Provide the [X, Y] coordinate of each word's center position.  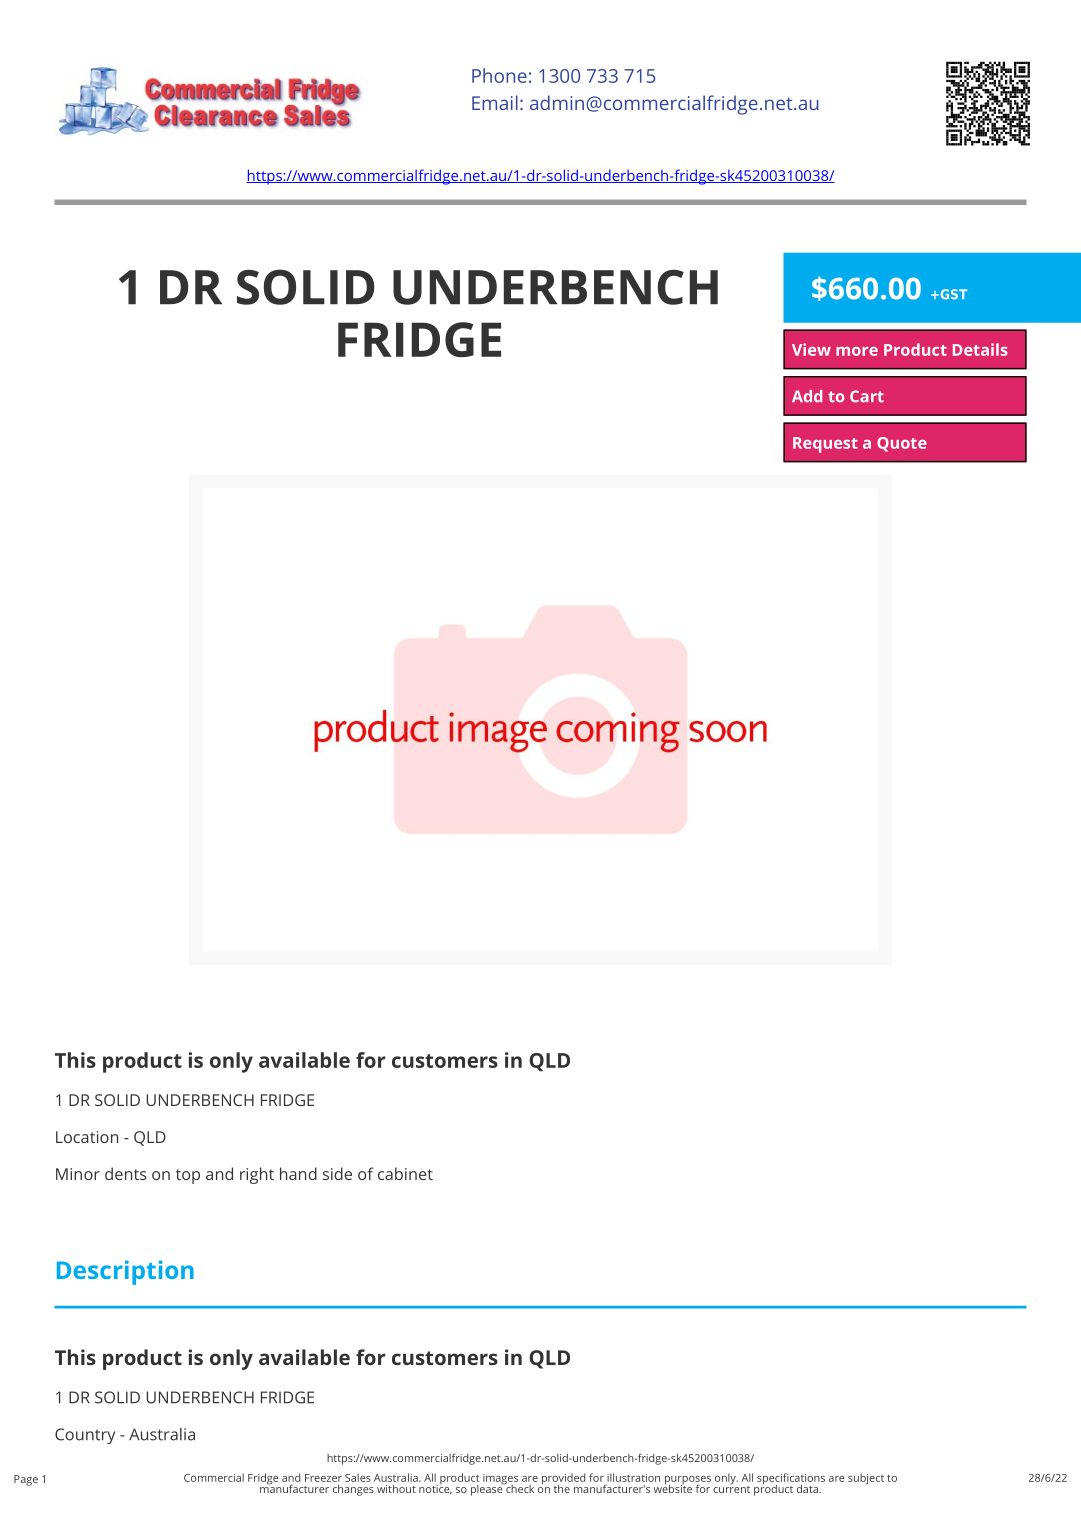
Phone [499, 75]
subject [866, 1479]
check [519, 1487]
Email [495, 102]
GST [952, 294]
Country [85, 1436]
